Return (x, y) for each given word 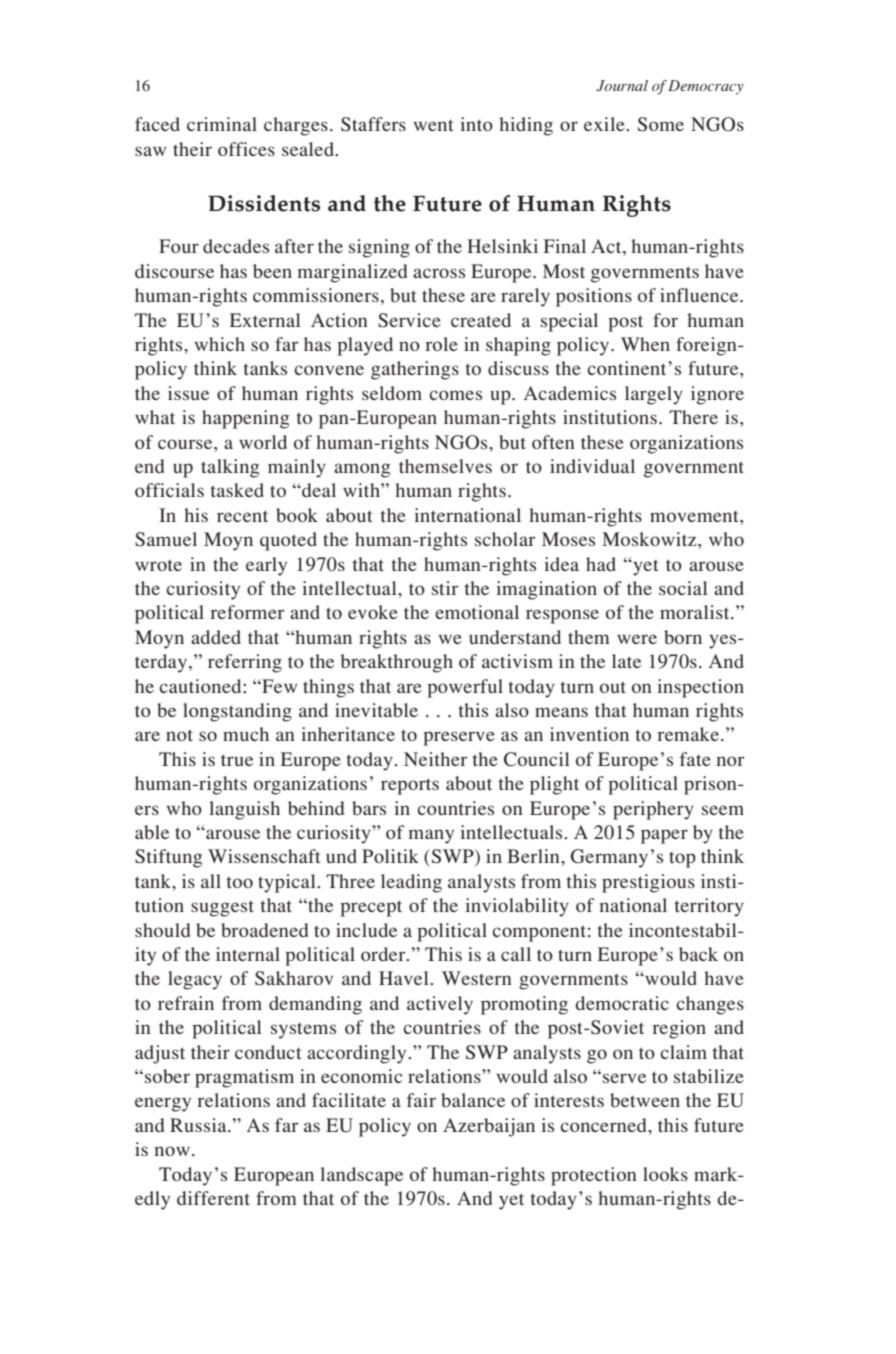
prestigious (648, 883)
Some (661, 124)
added (216, 637)
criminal (222, 124)
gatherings (415, 370)
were (637, 639)
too (240, 882)
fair (421, 1100)
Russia (199, 1125)
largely (654, 395)
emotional (477, 612)
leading (411, 883)
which (219, 344)
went (433, 125)
